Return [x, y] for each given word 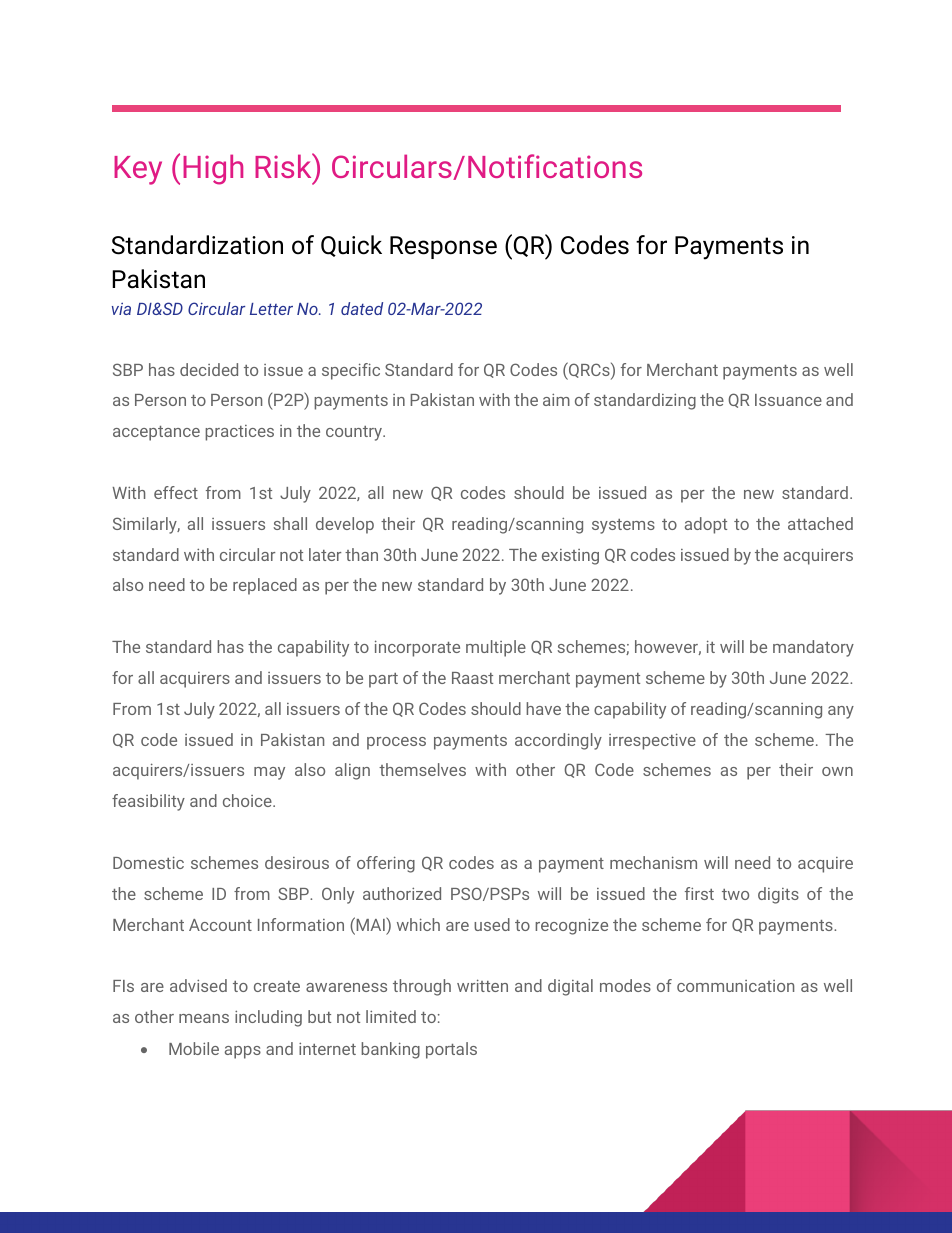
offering [386, 864]
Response [443, 247]
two [735, 894]
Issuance [788, 400]
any [841, 712]
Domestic [148, 862]
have [543, 708]
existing [570, 557]
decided [209, 369]
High [213, 169]
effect [176, 492]
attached [820, 523]
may [269, 773]
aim [556, 399]
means [204, 1018]
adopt [706, 525]
